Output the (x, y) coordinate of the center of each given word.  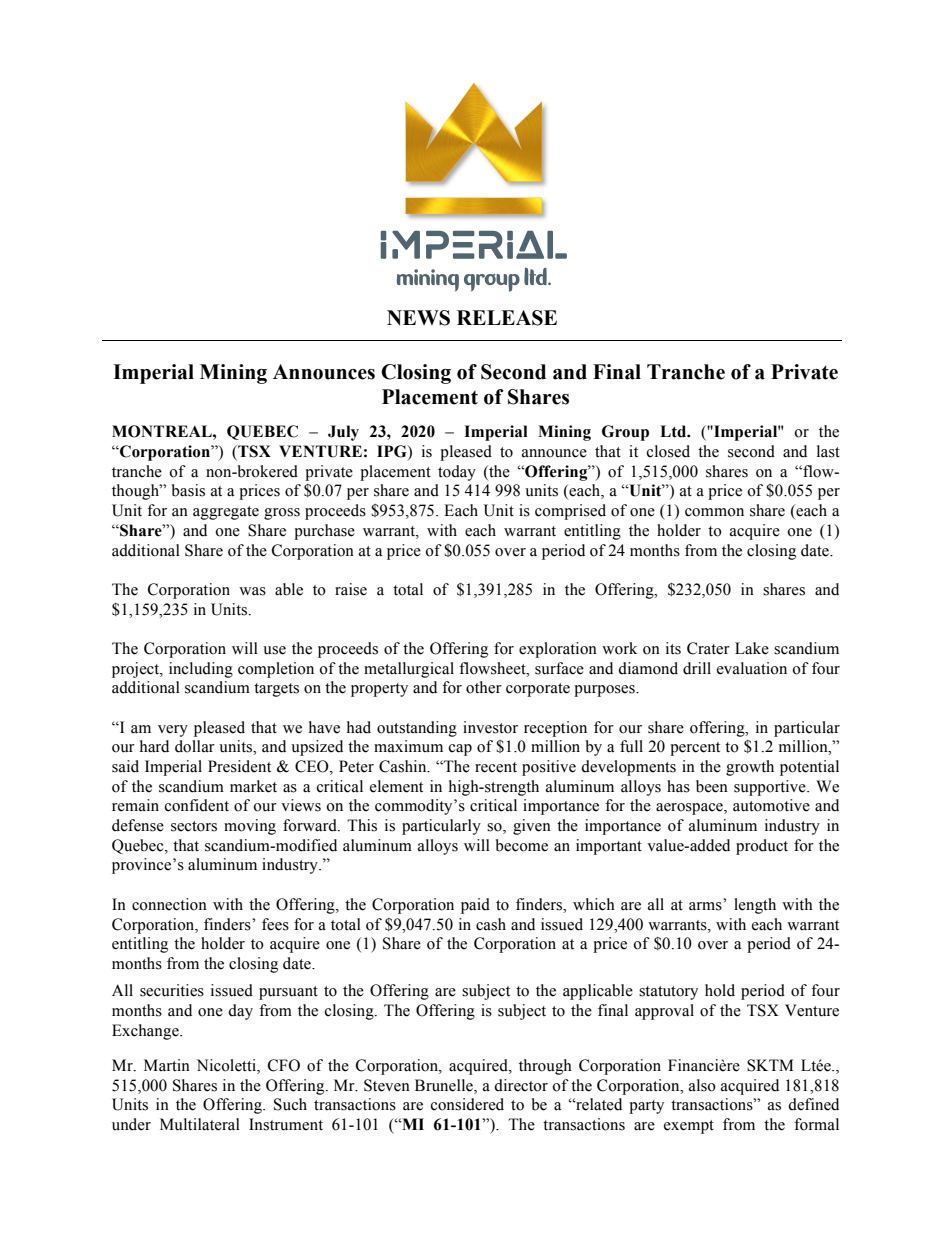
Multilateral (200, 1124)
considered (467, 1104)
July (343, 433)
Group (625, 433)
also (702, 1085)
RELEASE (507, 318)
